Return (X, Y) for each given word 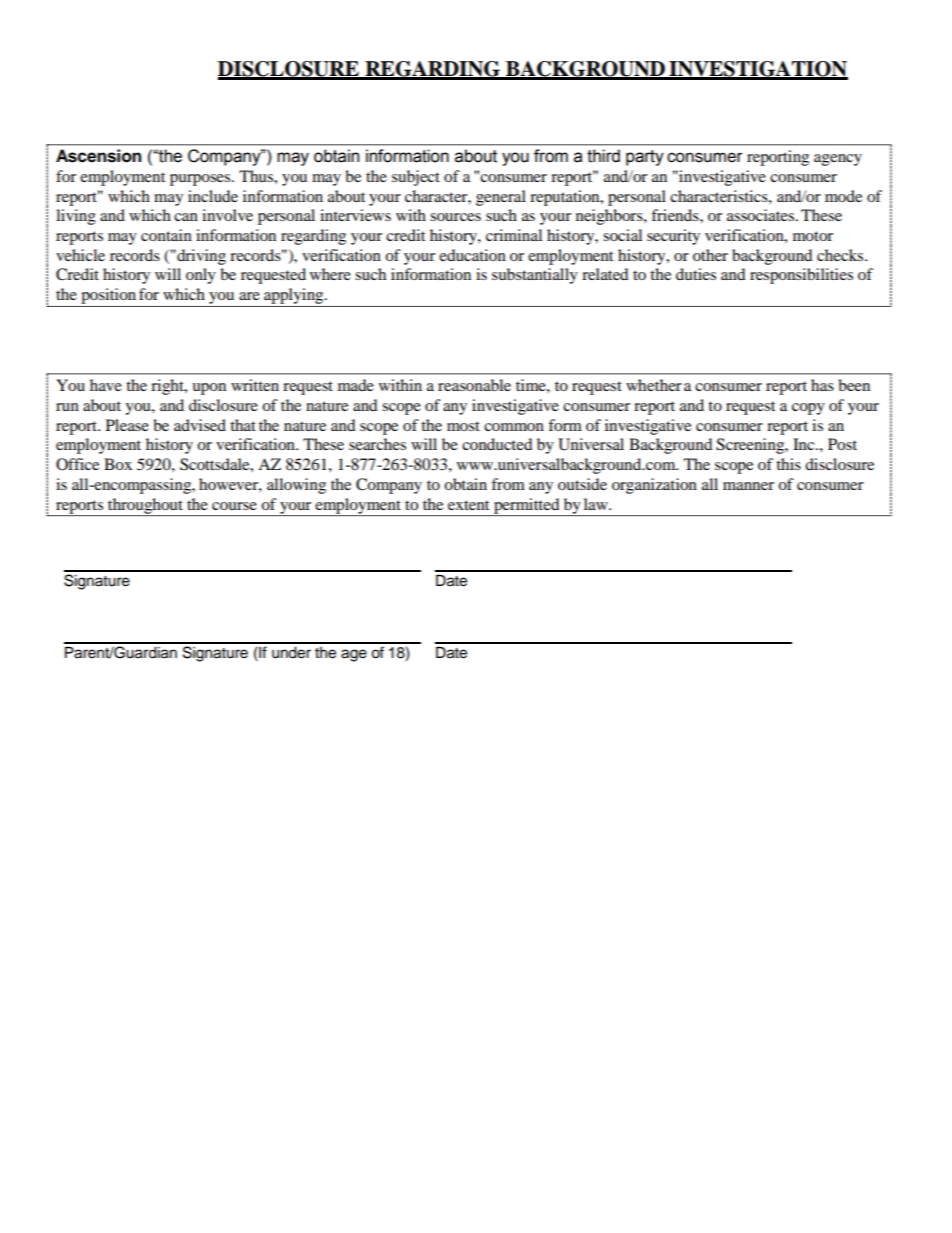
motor (813, 236)
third (603, 156)
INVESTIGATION (757, 70)
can (186, 217)
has (822, 385)
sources (455, 217)
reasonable (474, 385)
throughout (145, 507)
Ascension (98, 156)
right (168, 387)
